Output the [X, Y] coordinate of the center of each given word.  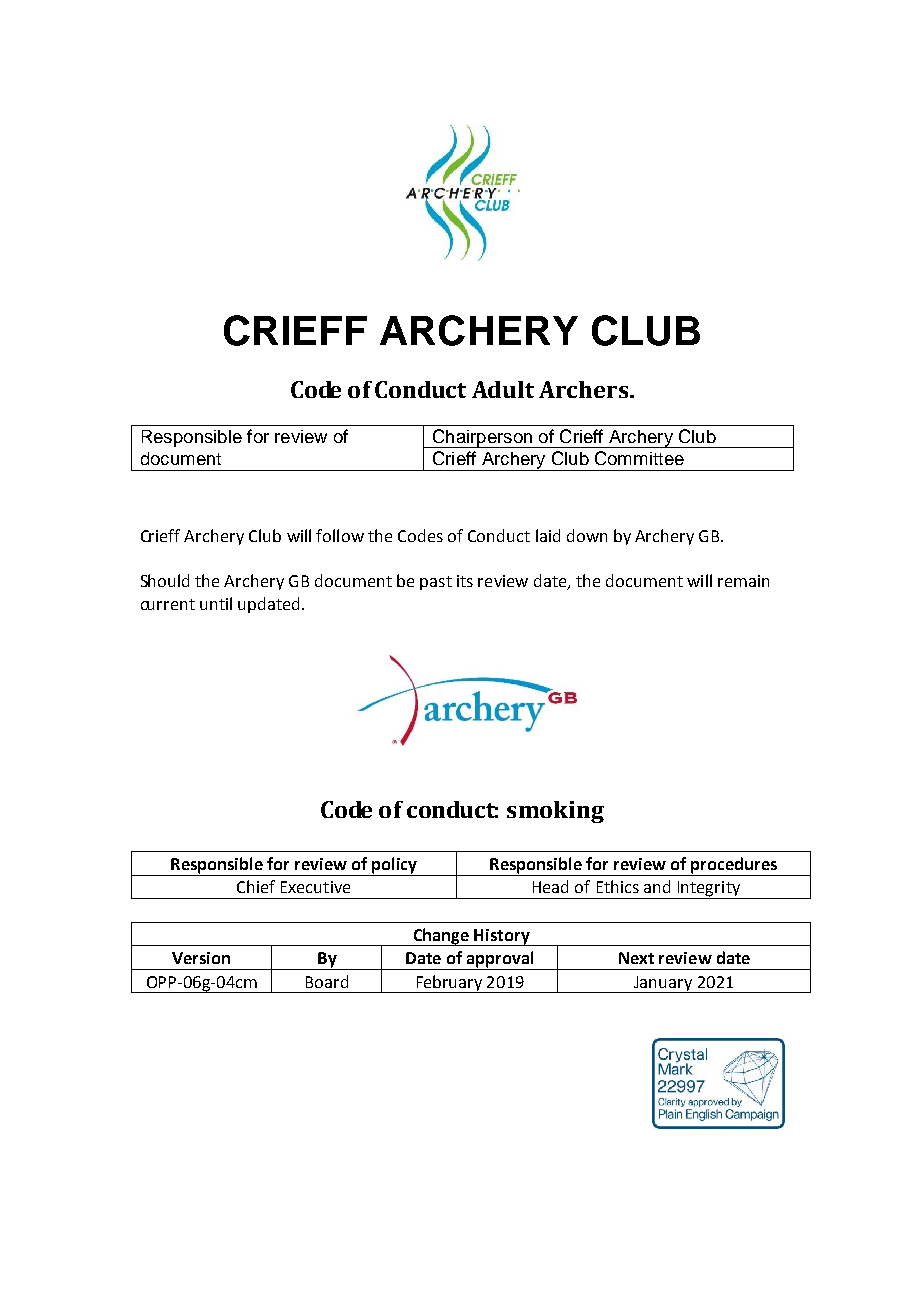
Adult [503, 389]
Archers [583, 389]
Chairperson [482, 438]
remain [743, 581]
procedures [734, 866]
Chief [256, 886]
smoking [555, 812]
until [216, 603]
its [465, 581]
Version [201, 958]
